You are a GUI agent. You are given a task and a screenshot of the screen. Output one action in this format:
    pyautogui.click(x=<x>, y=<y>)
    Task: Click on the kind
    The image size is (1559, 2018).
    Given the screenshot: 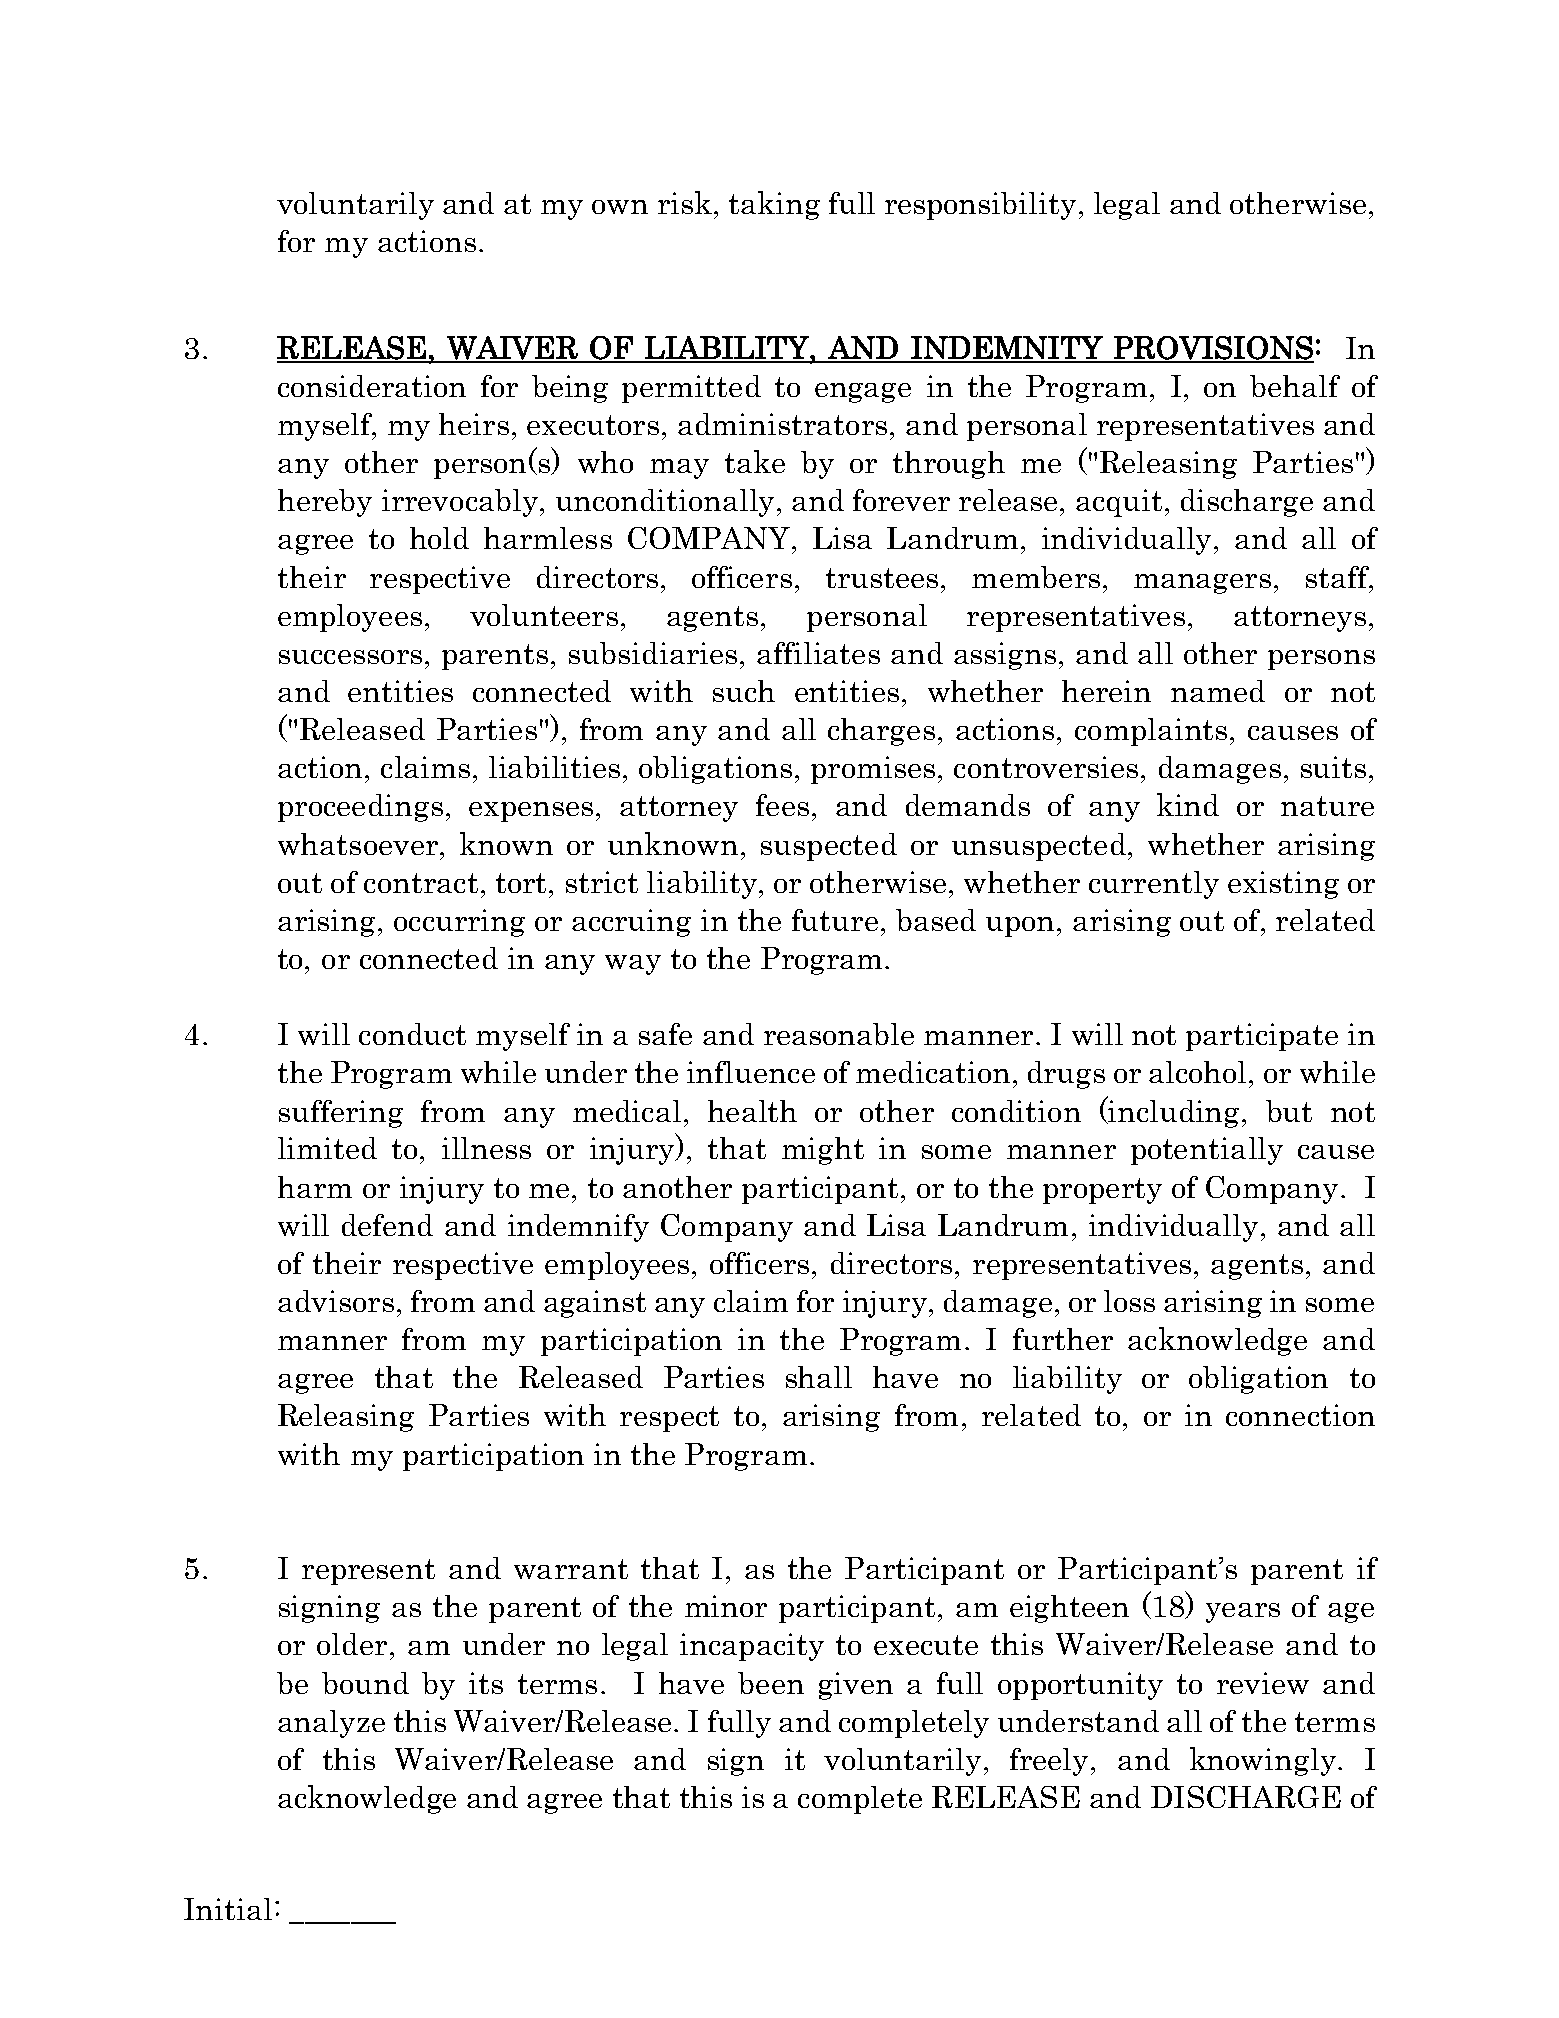 What is the action you would take?
    pyautogui.click(x=1188, y=804)
